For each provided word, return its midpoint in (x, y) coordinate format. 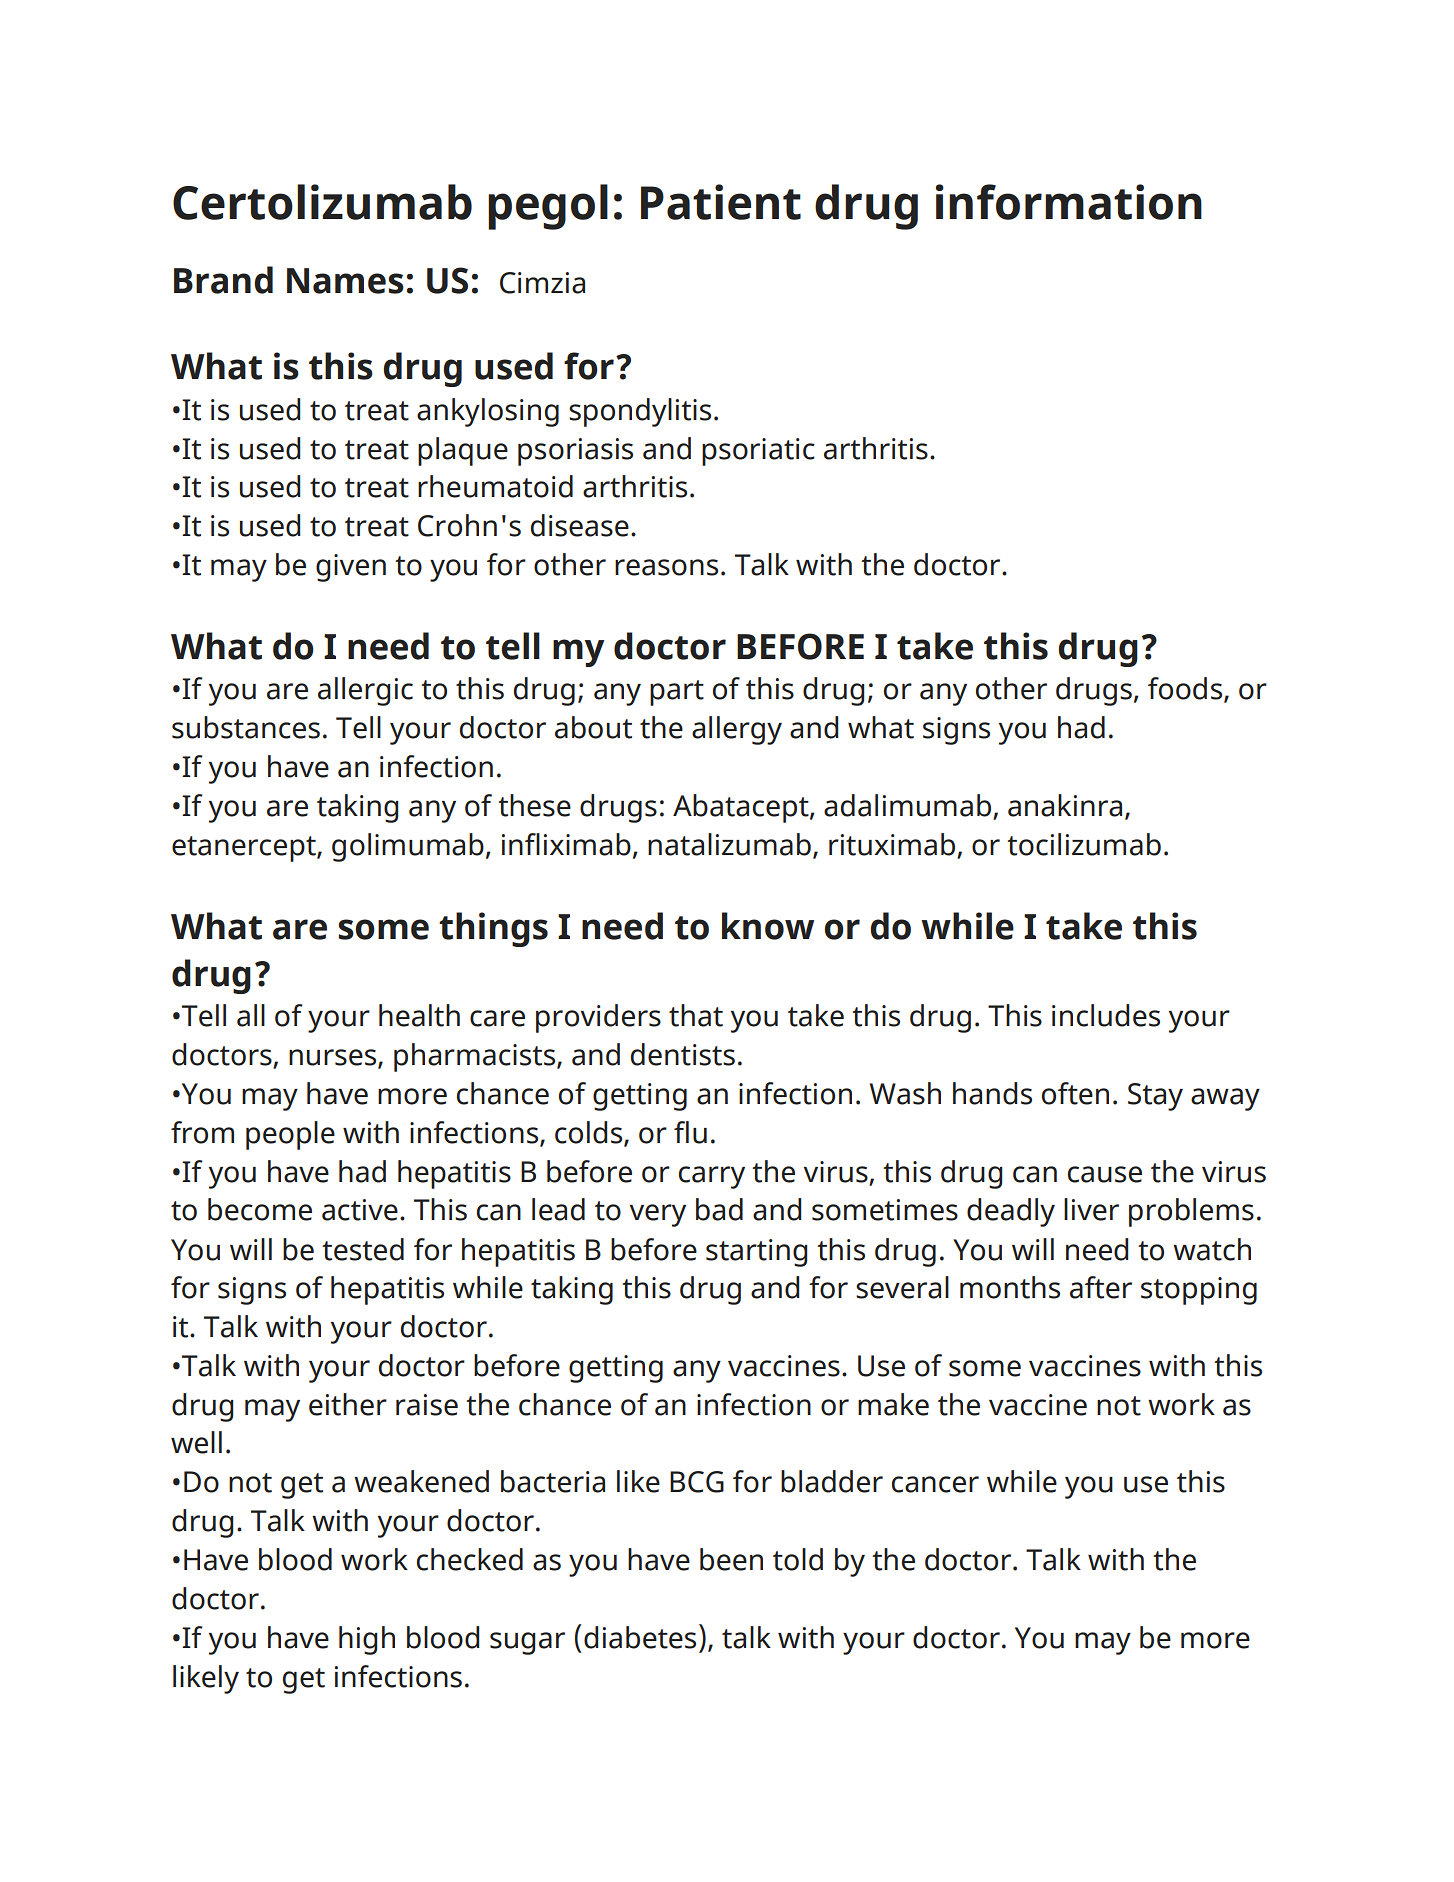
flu (690, 1132)
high (367, 1640)
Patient (721, 202)
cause (1105, 1174)
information (1069, 202)
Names (345, 281)
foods (1186, 689)
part (677, 693)
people (290, 1135)
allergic (365, 691)
